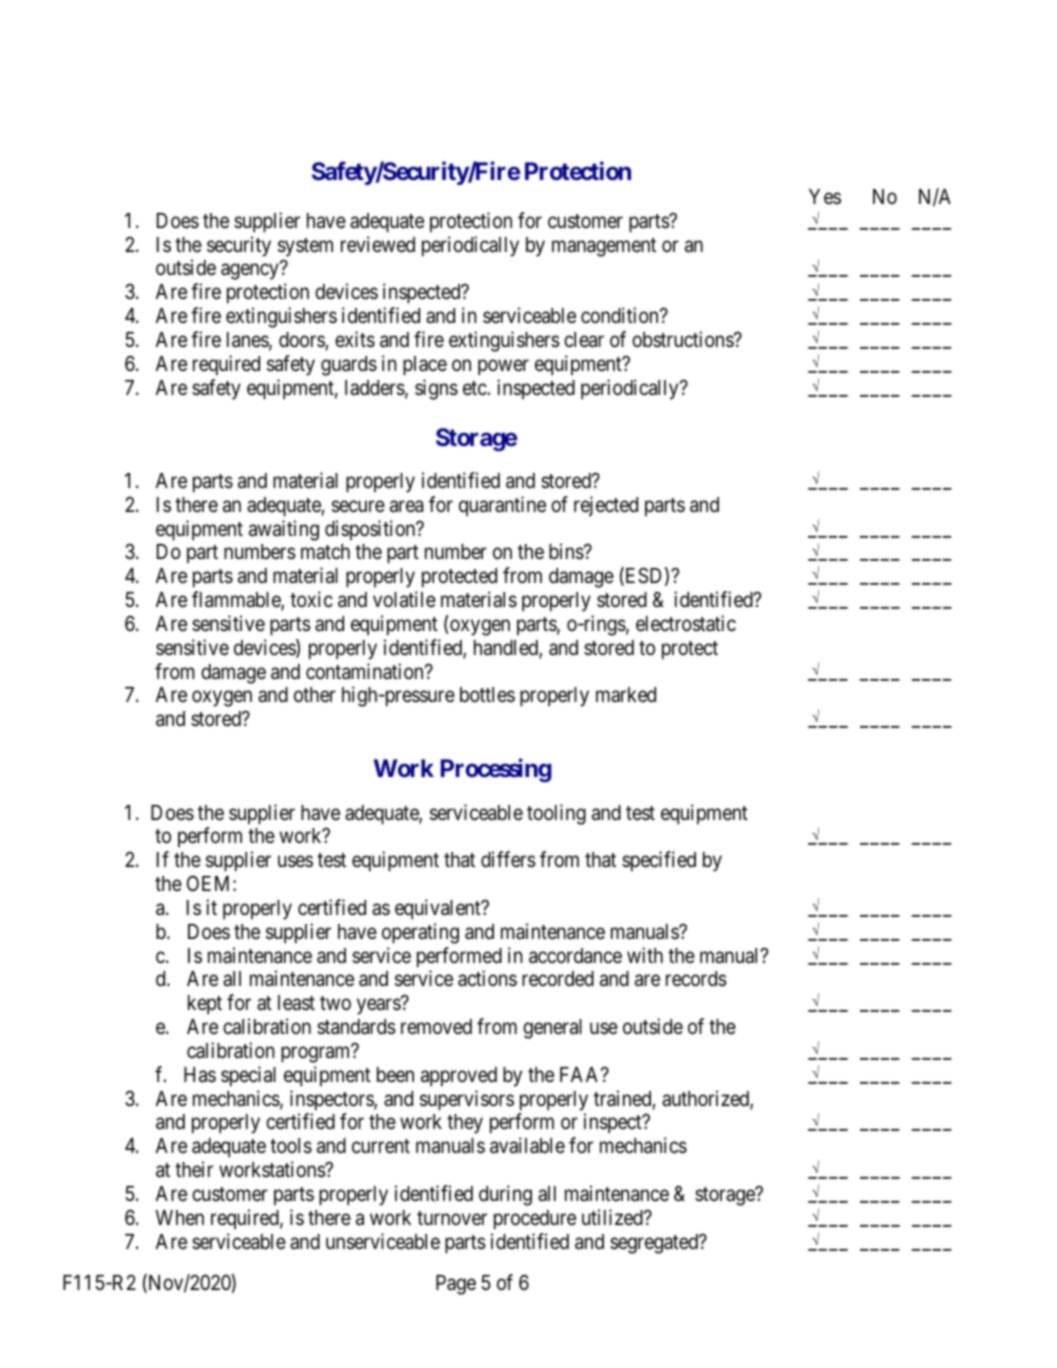 The height and width of the screenshot is (1368, 1057). Describe the element at coordinates (686, 623) in the screenshot. I see `electrostatic` at that location.
